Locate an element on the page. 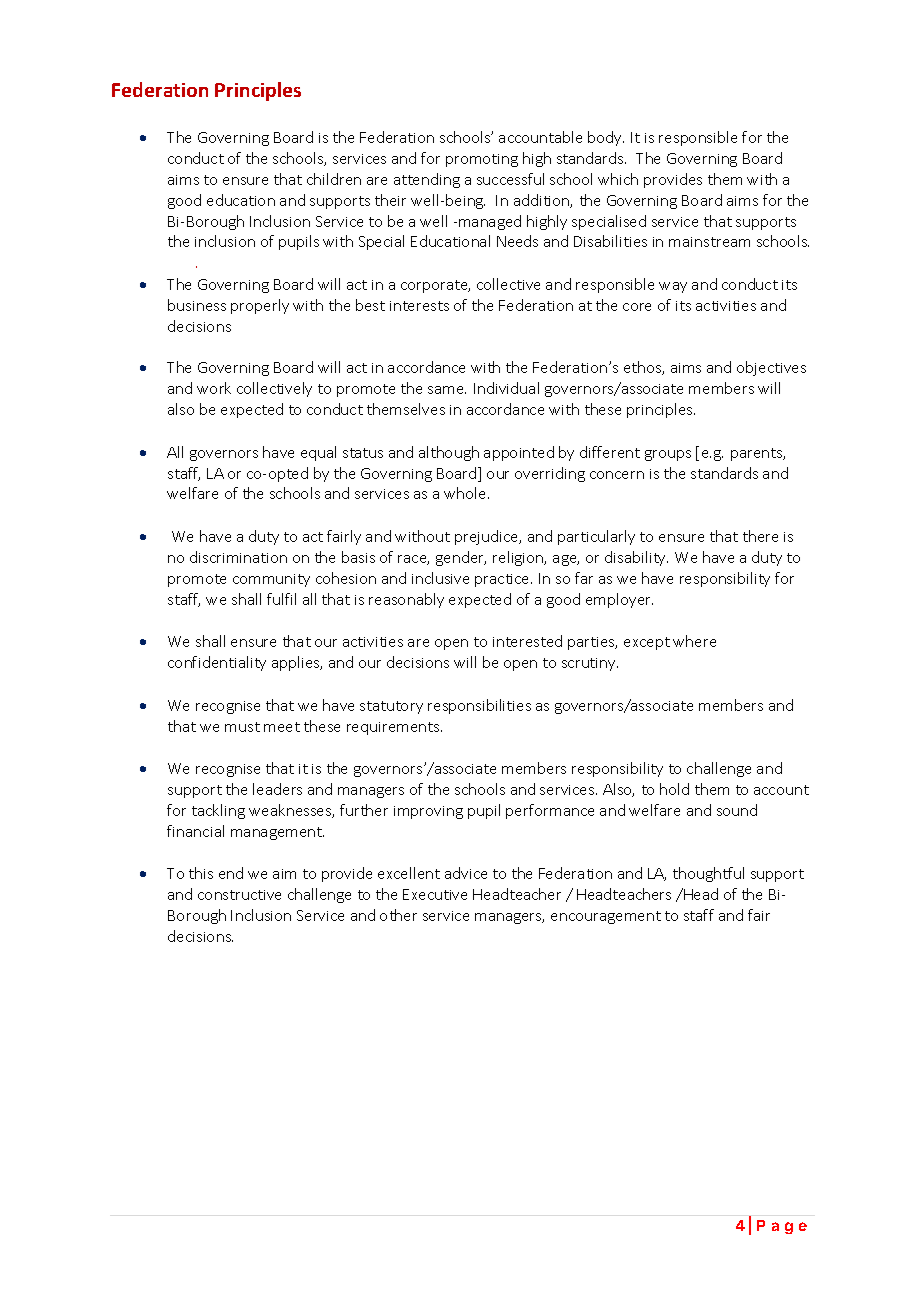 The height and width of the page is (1308, 924). discrimination is located at coordinates (238, 557).
